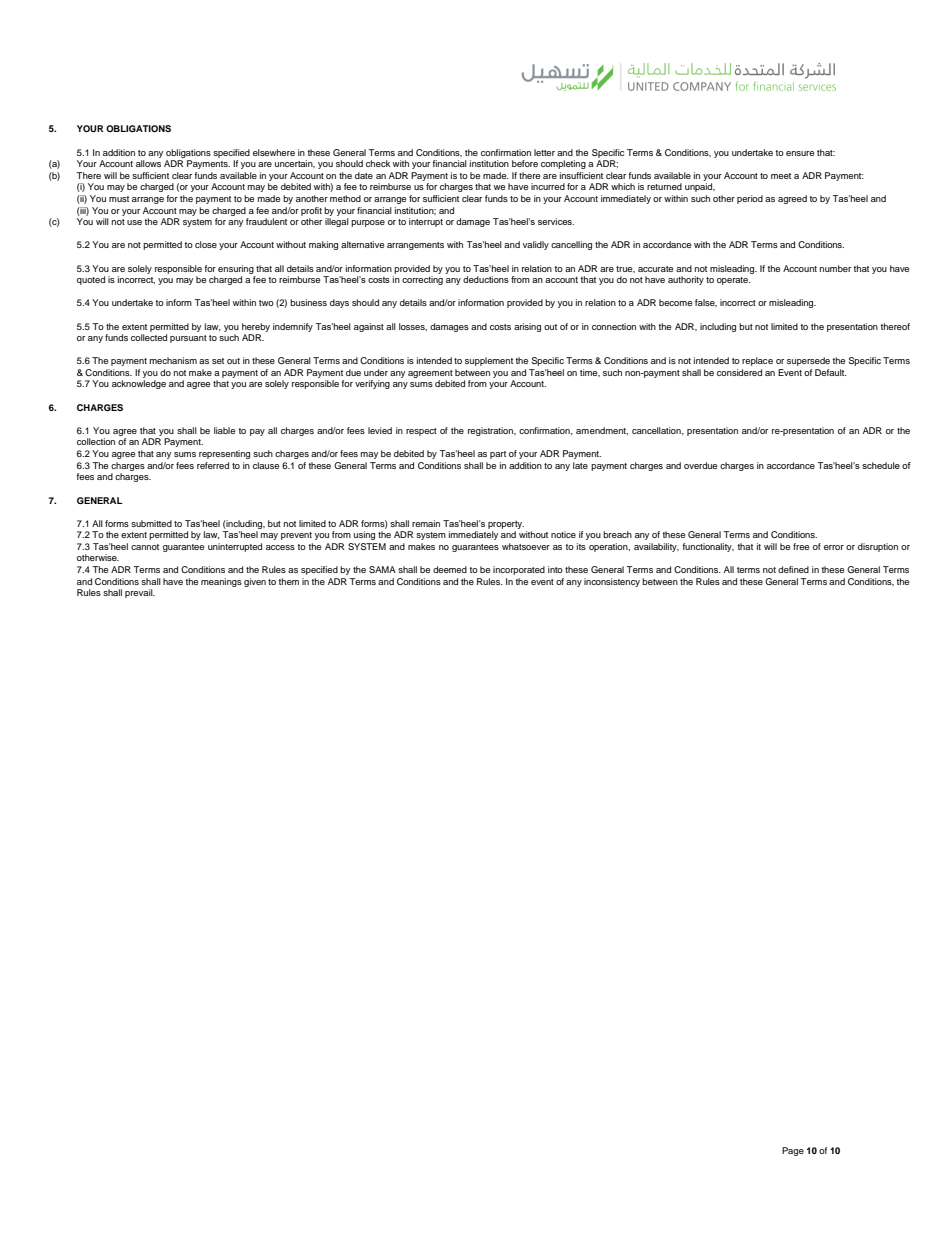  What do you see at coordinates (519, 570) in the document?
I see `incorporated` at bounding box center [519, 570].
